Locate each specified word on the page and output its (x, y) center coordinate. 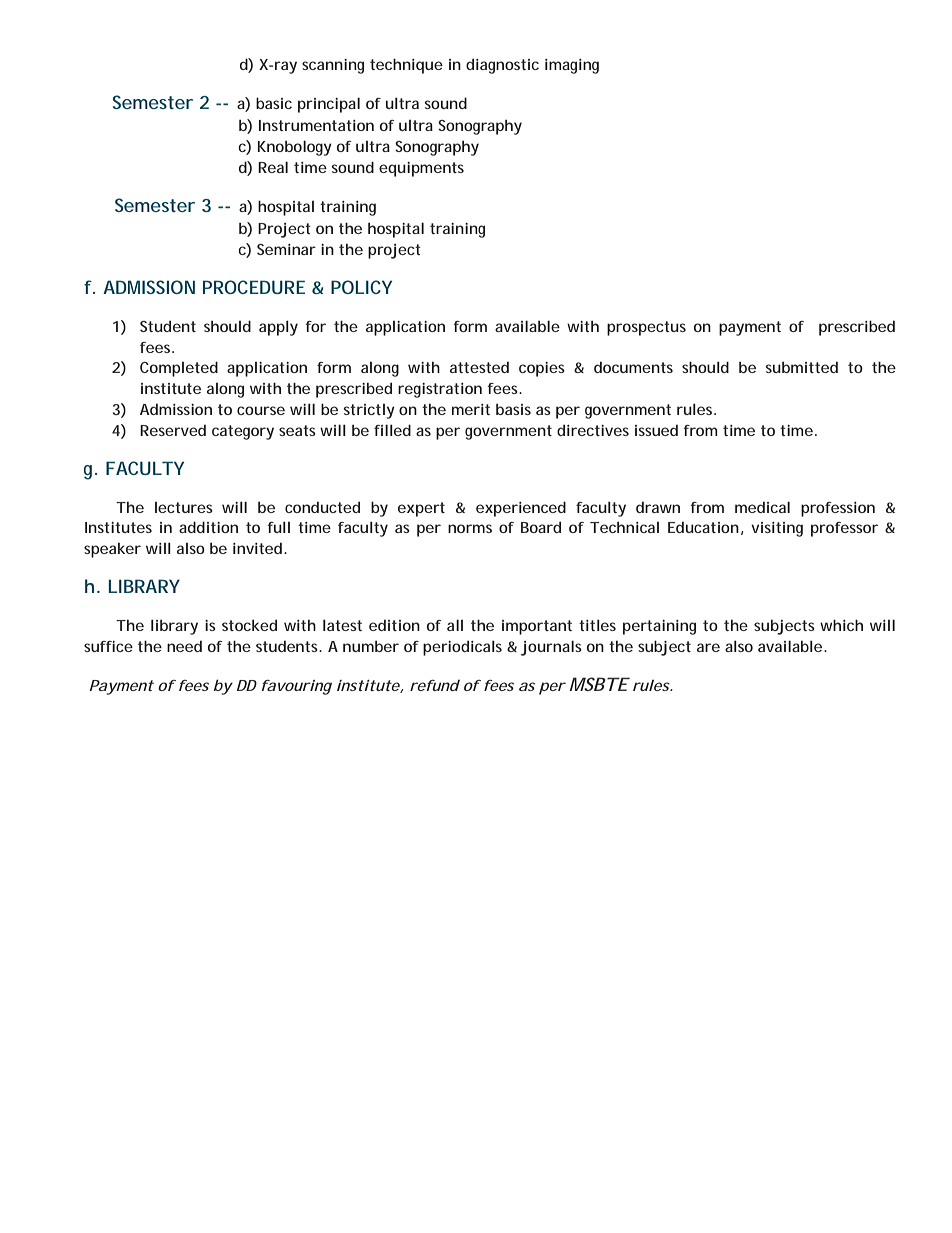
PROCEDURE (254, 287)
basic (274, 103)
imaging (572, 66)
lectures (184, 507)
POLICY (361, 287)
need (184, 646)
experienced (521, 509)
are (708, 647)
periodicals (462, 648)
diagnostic (502, 66)
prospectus (646, 328)
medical (762, 507)
